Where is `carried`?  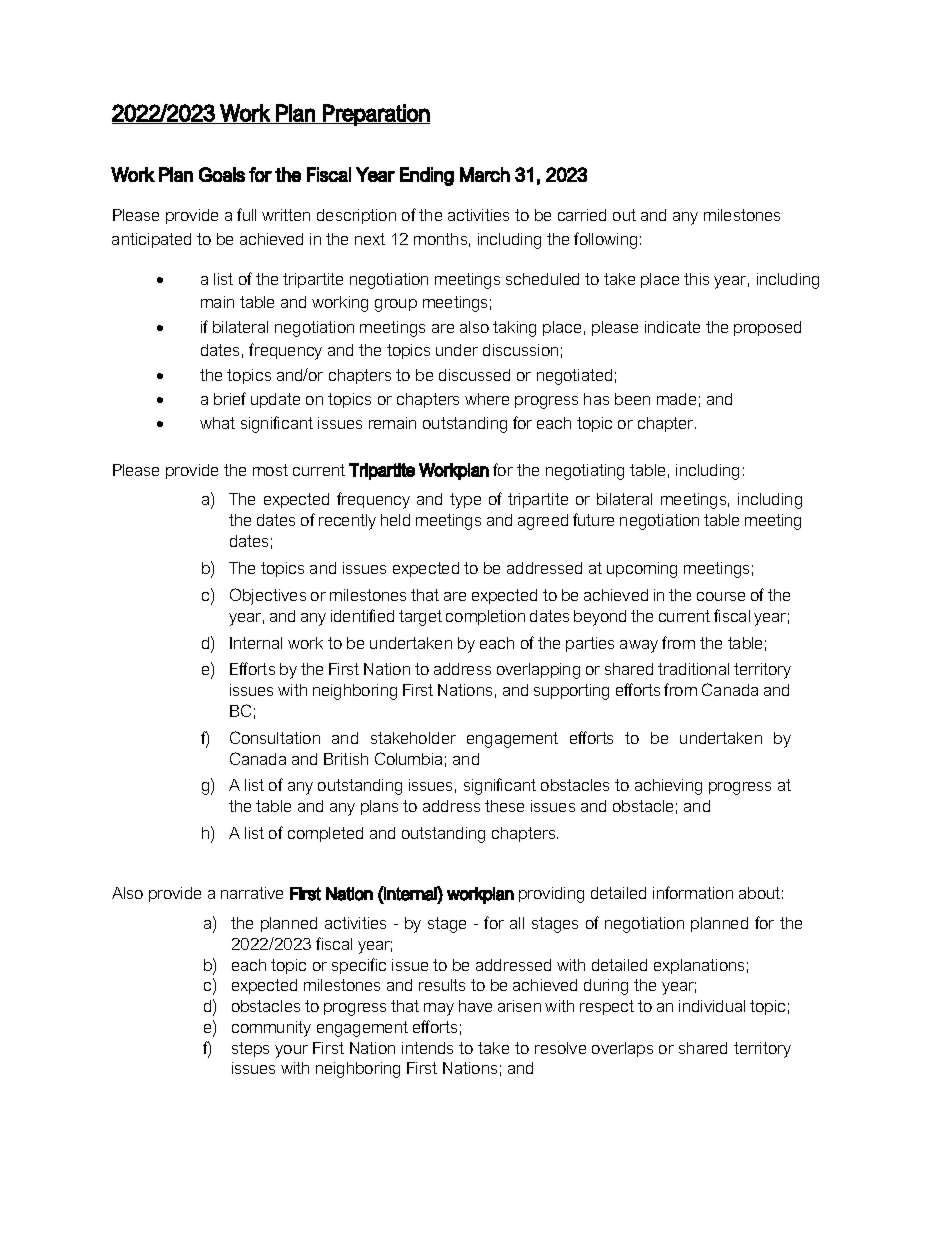 carried is located at coordinates (582, 215).
